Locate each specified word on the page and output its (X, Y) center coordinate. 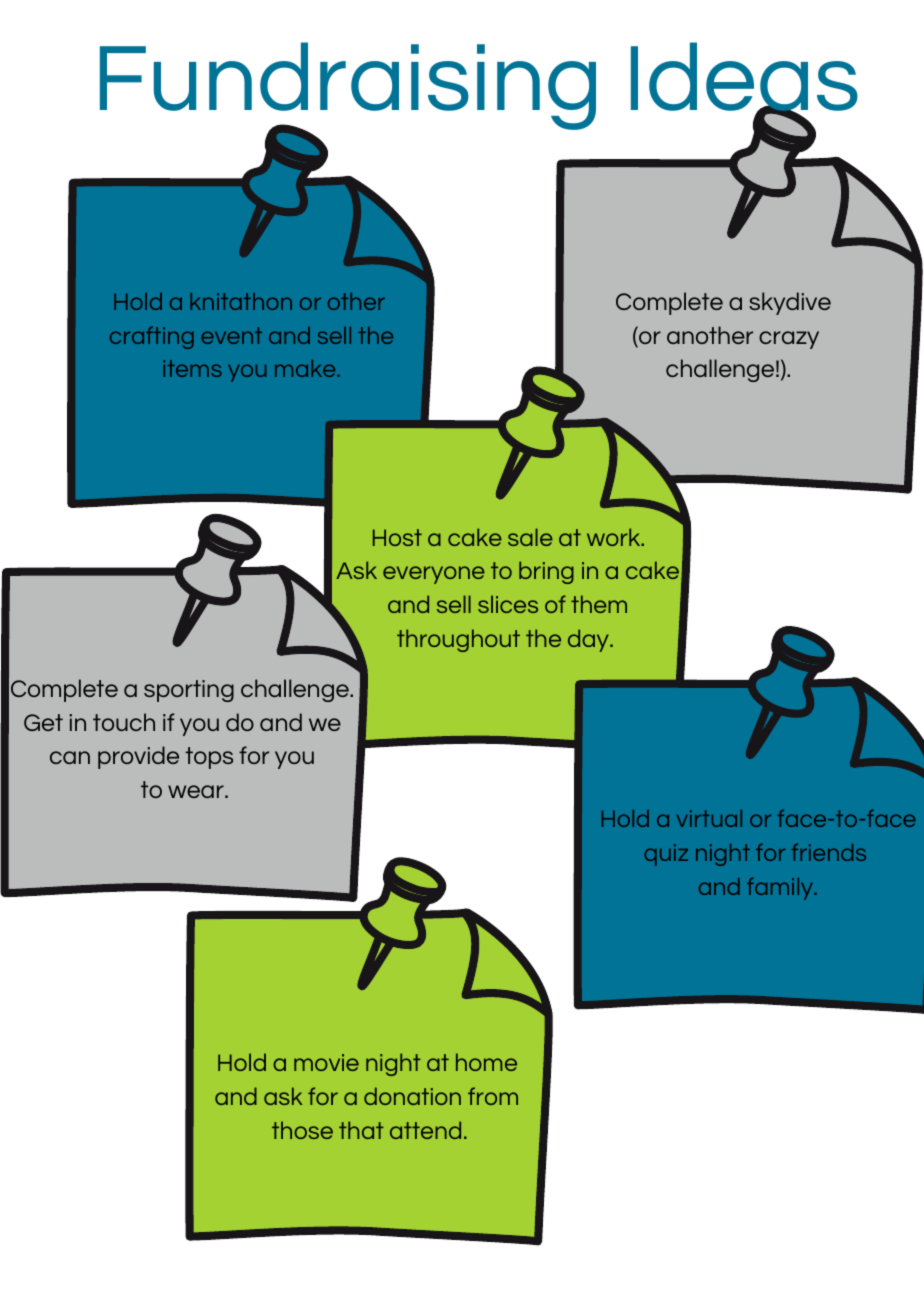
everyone (434, 575)
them (599, 604)
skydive (790, 303)
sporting (189, 691)
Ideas (744, 77)
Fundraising (348, 87)
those (302, 1130)
